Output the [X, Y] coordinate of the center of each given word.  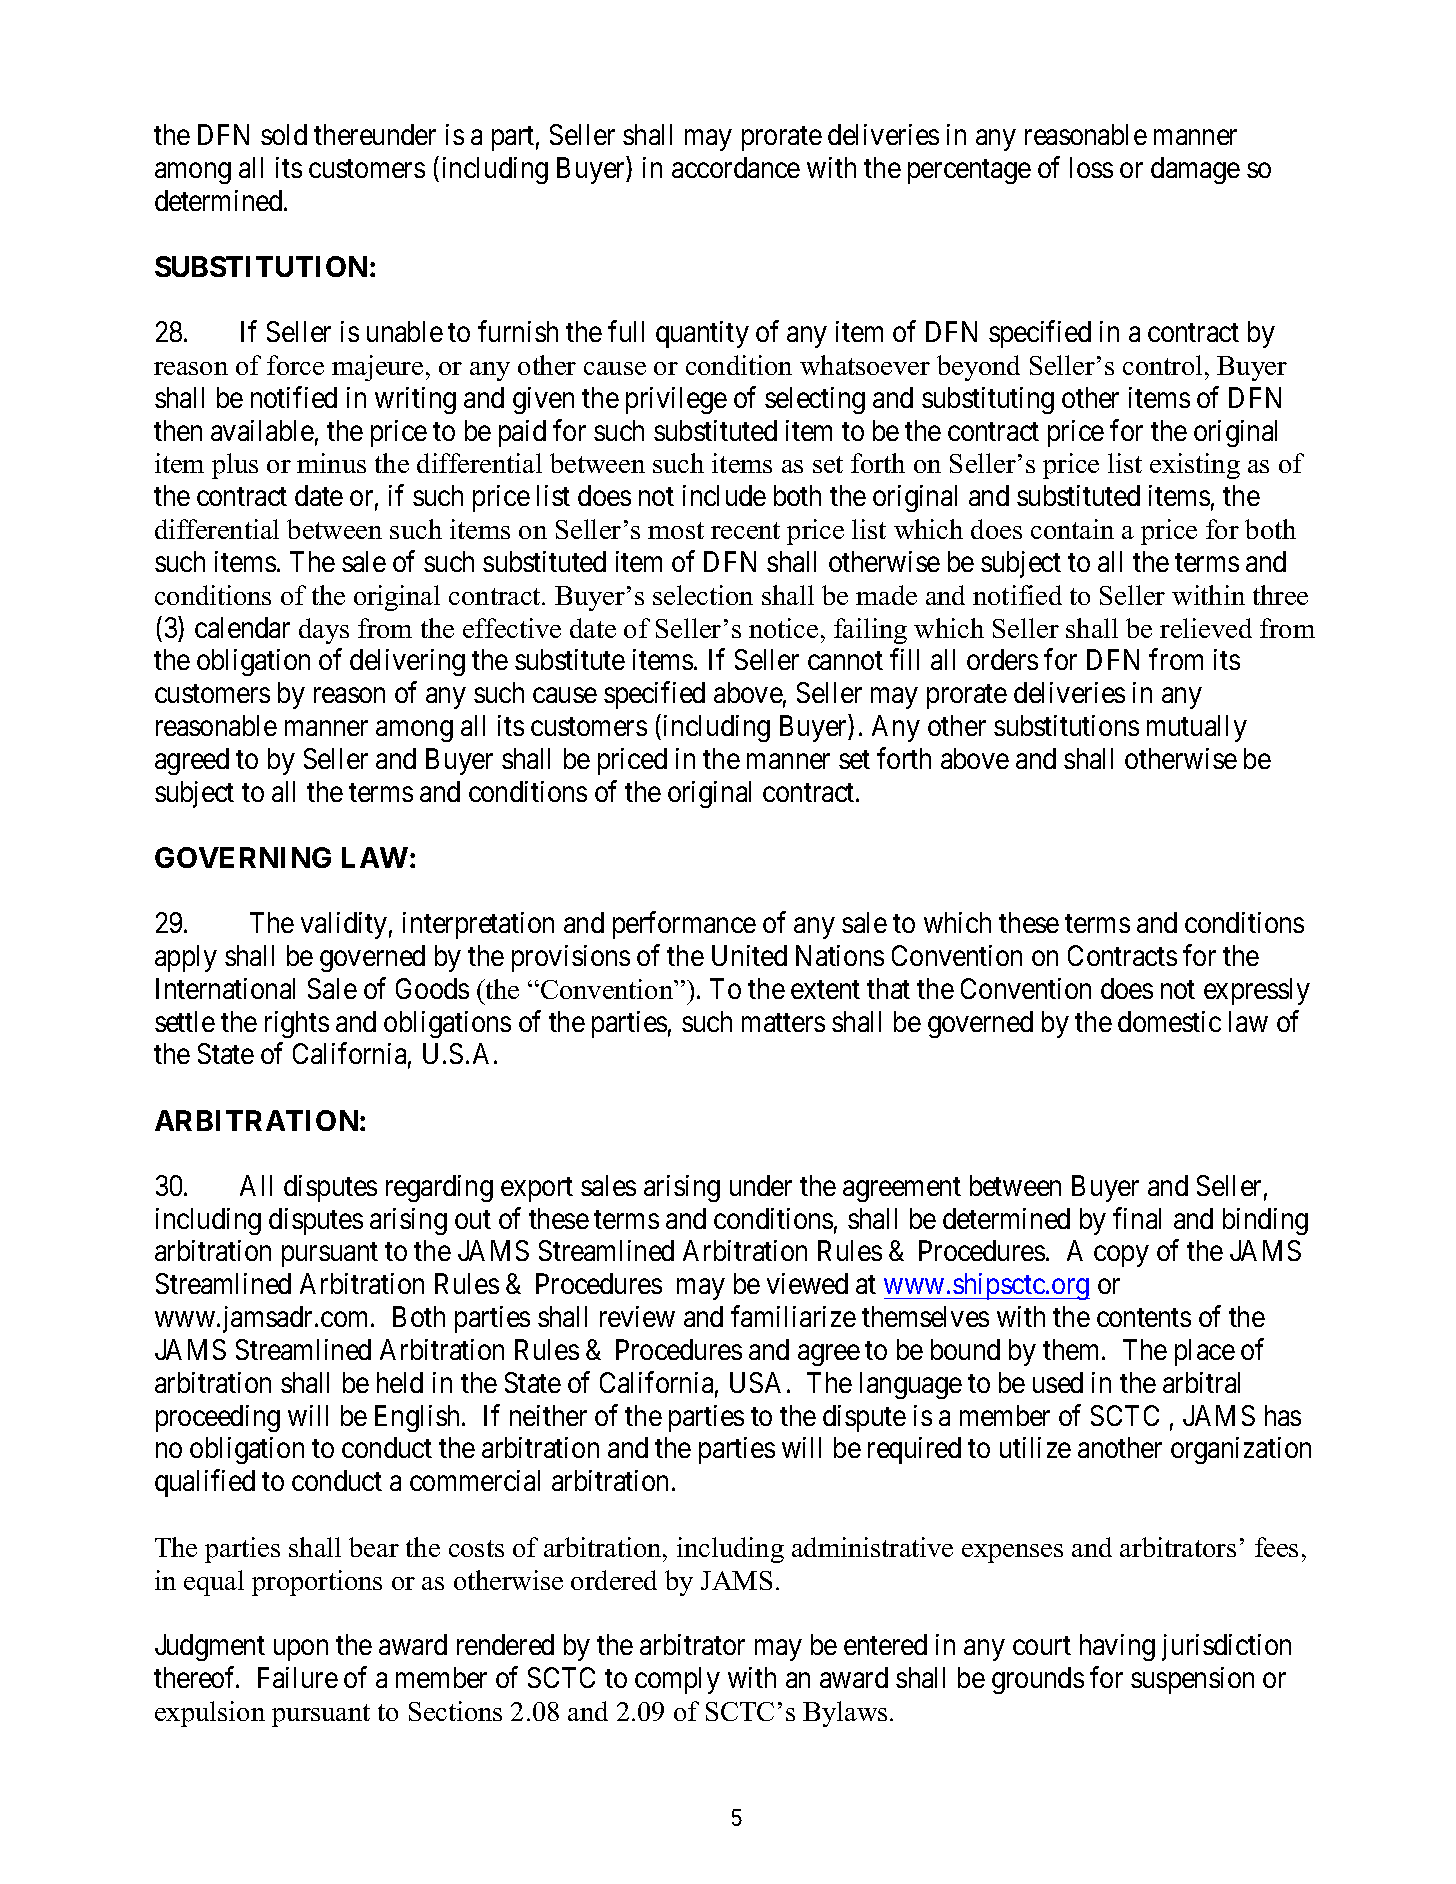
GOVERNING [243, 857]
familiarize [793, 1316]
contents [1144, 1318]
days [324, 631]
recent [745, 530]
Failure [298, 1677]
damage [1195, 170]
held [400, 1382]
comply [677, 1680]
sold [284, 134]
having [1117, 1647]
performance [684, 925]
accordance [736, 167]
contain [1072, 529]
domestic [1169, 1021]
